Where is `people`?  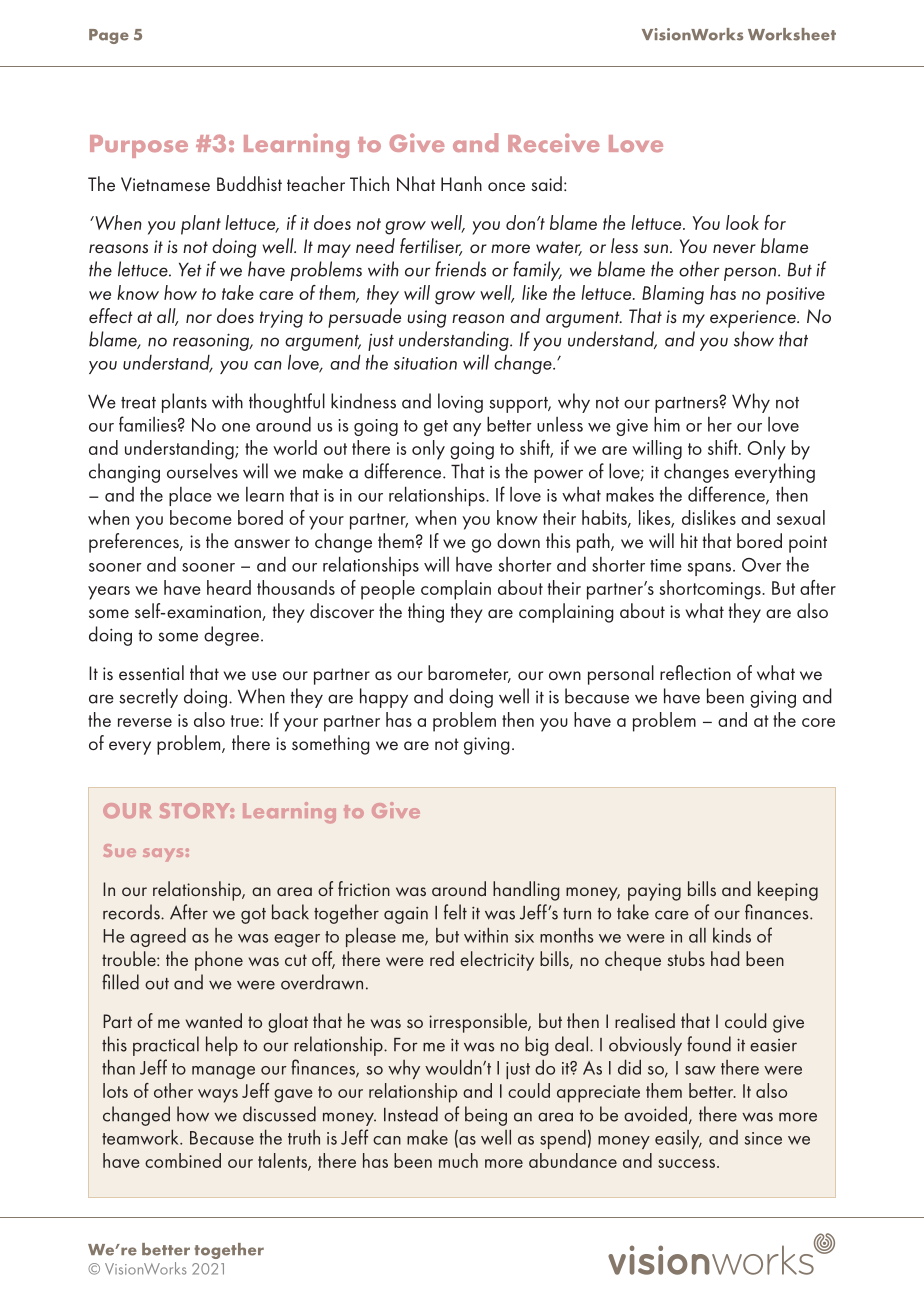 people is located at coordinates (388, 590).
